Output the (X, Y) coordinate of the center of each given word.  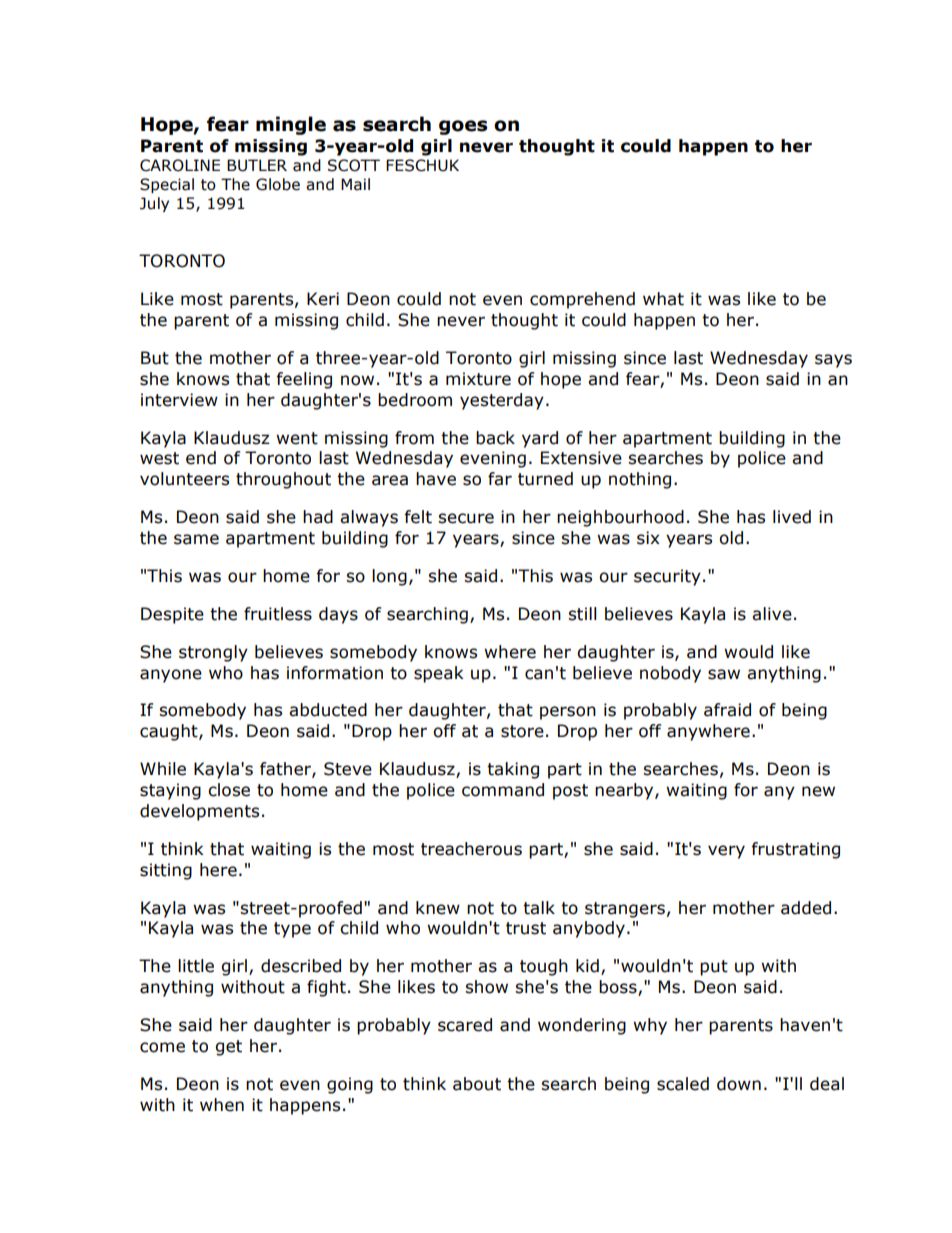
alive (772, 614)
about (477, 1084)
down (739, 1084)
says (833, 361)
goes (463, 127)
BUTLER (257, 165)
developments (199, 812)
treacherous (471, 849)
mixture (478, 379)
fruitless (278, 614)
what (663, 299)
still (582, 614)
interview (179, 400)
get (228, 1048)
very (726, 852)
